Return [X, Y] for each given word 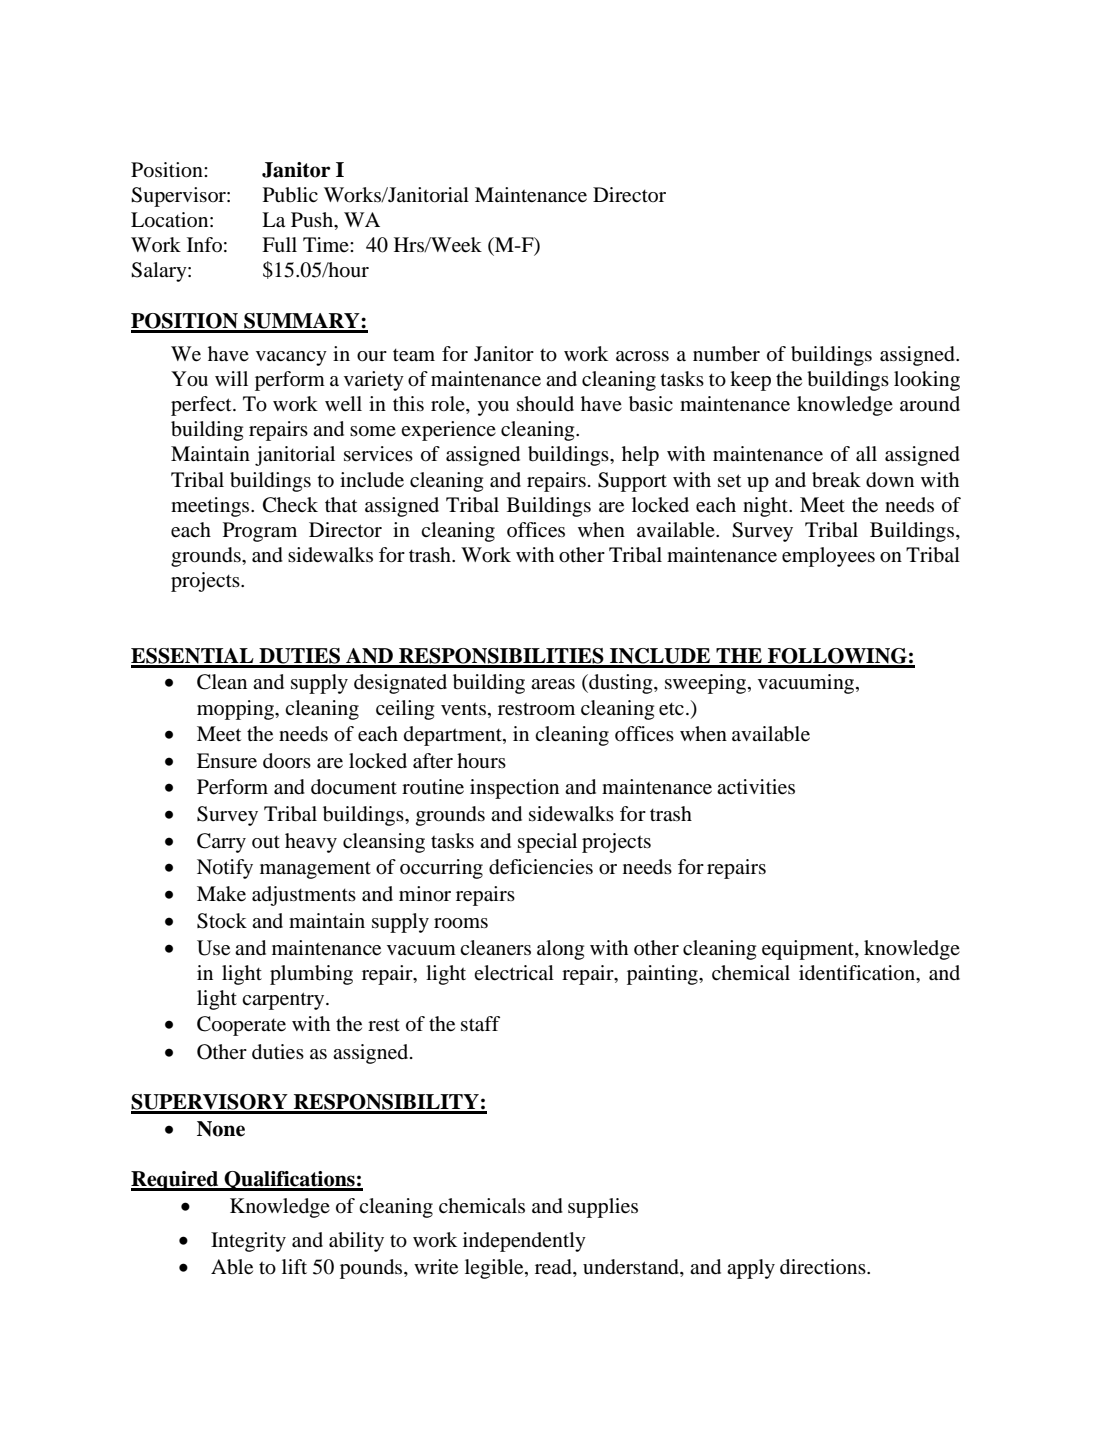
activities [756, 787]
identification [858, 974]
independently [524, 1242]
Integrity [248, 1242]
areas [553, 684]
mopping [236, 710]
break [836, 480]
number [726, 354]
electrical [514, 973]
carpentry [284, 1001]
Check [290, 505]
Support [632, 482]
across [642, 356]
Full [279, 245]
